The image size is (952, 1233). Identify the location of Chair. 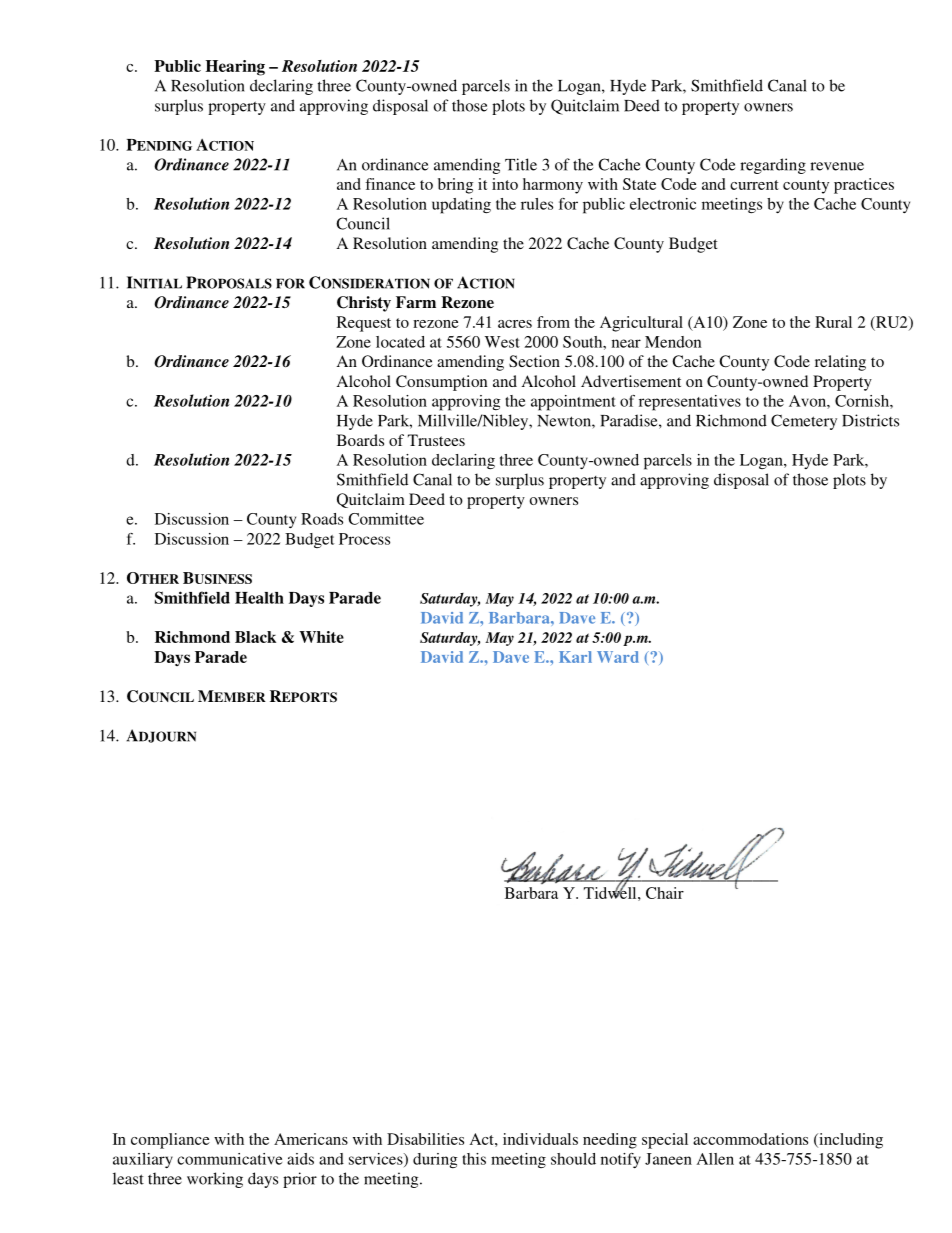
(665, 893).
